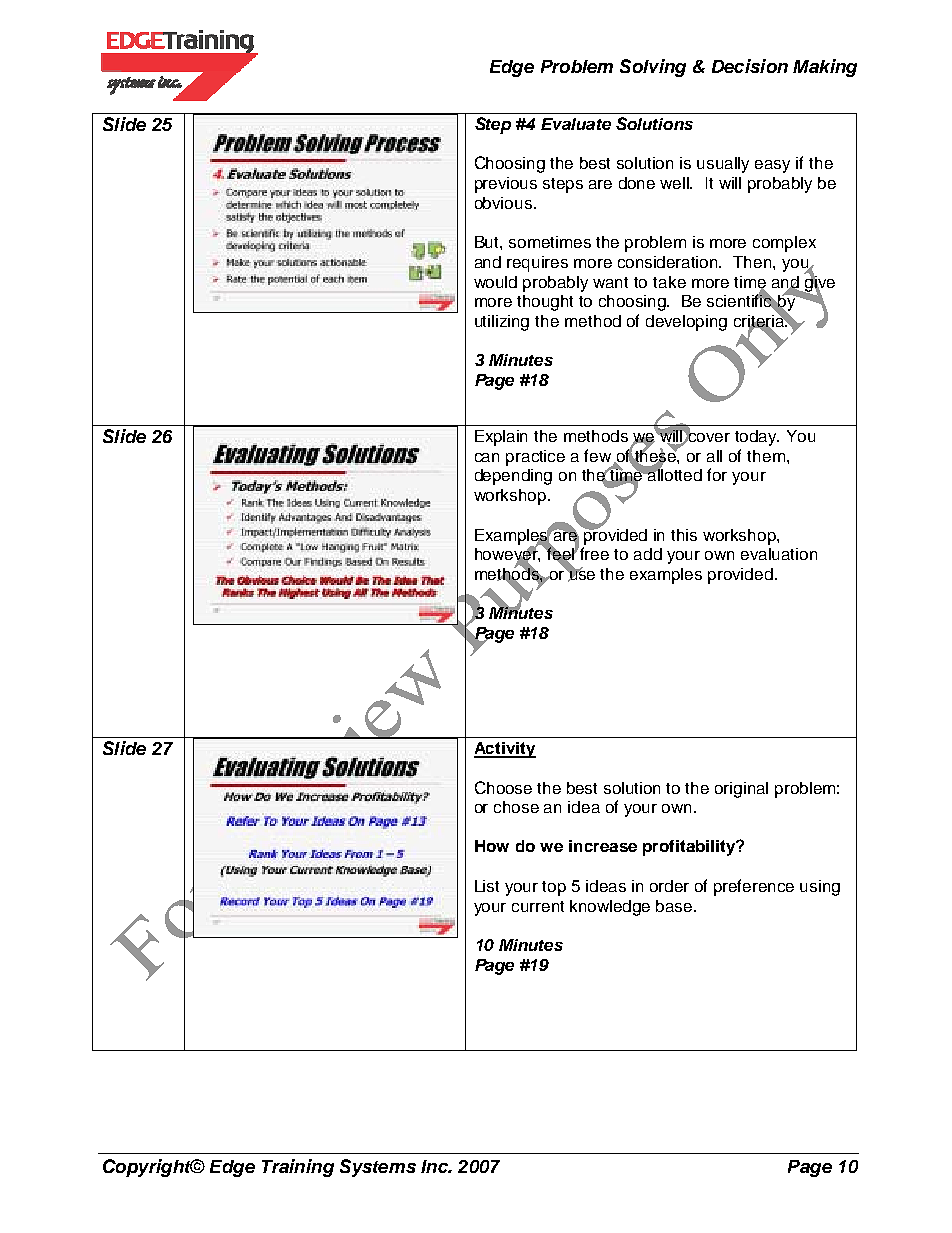  What do you see at coordinates (766, 456) in the image?
I see `them` at bounding box center [766, 456].
